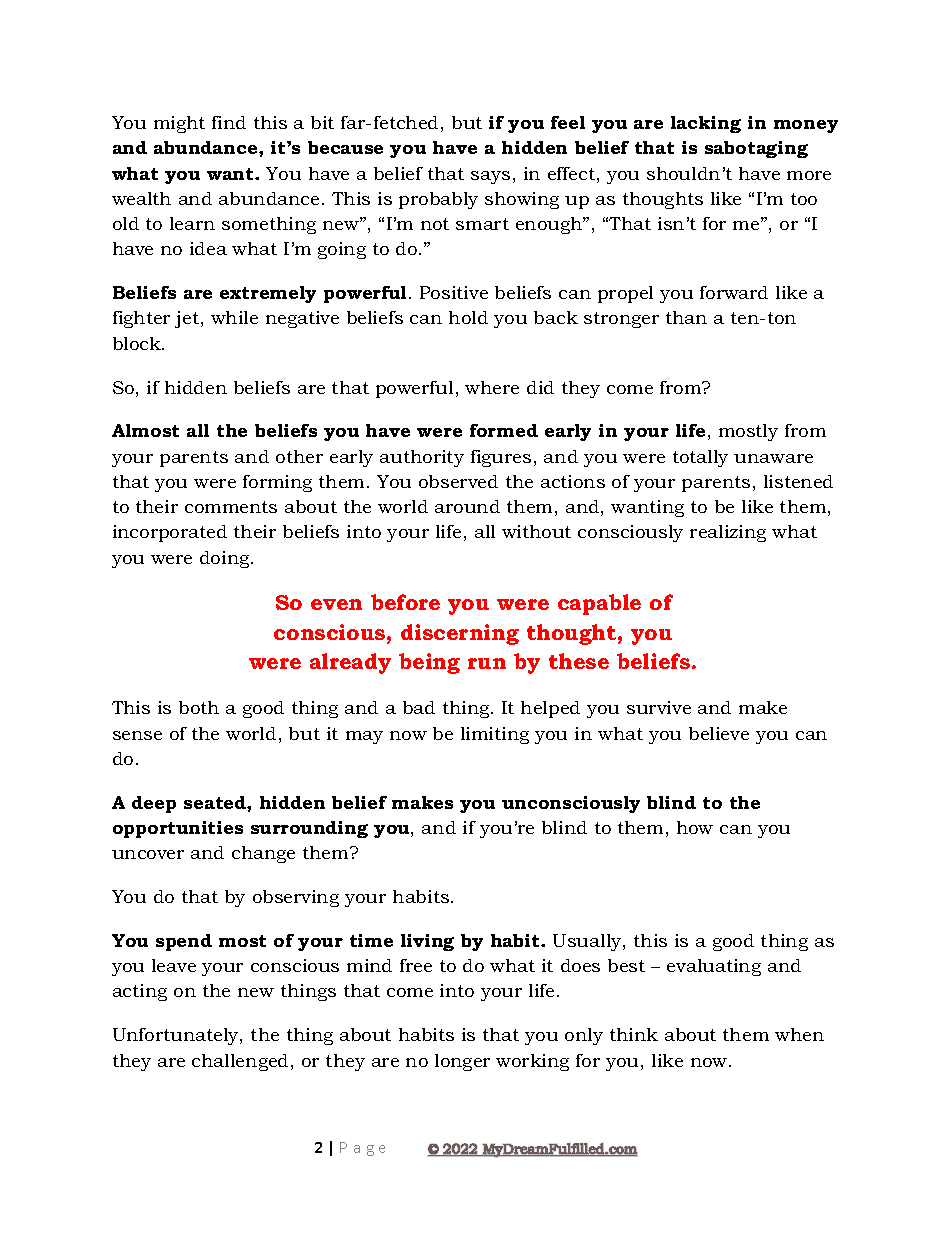  Describe the element at coordinates (467, 506) in the image. I see `around` at that location.
